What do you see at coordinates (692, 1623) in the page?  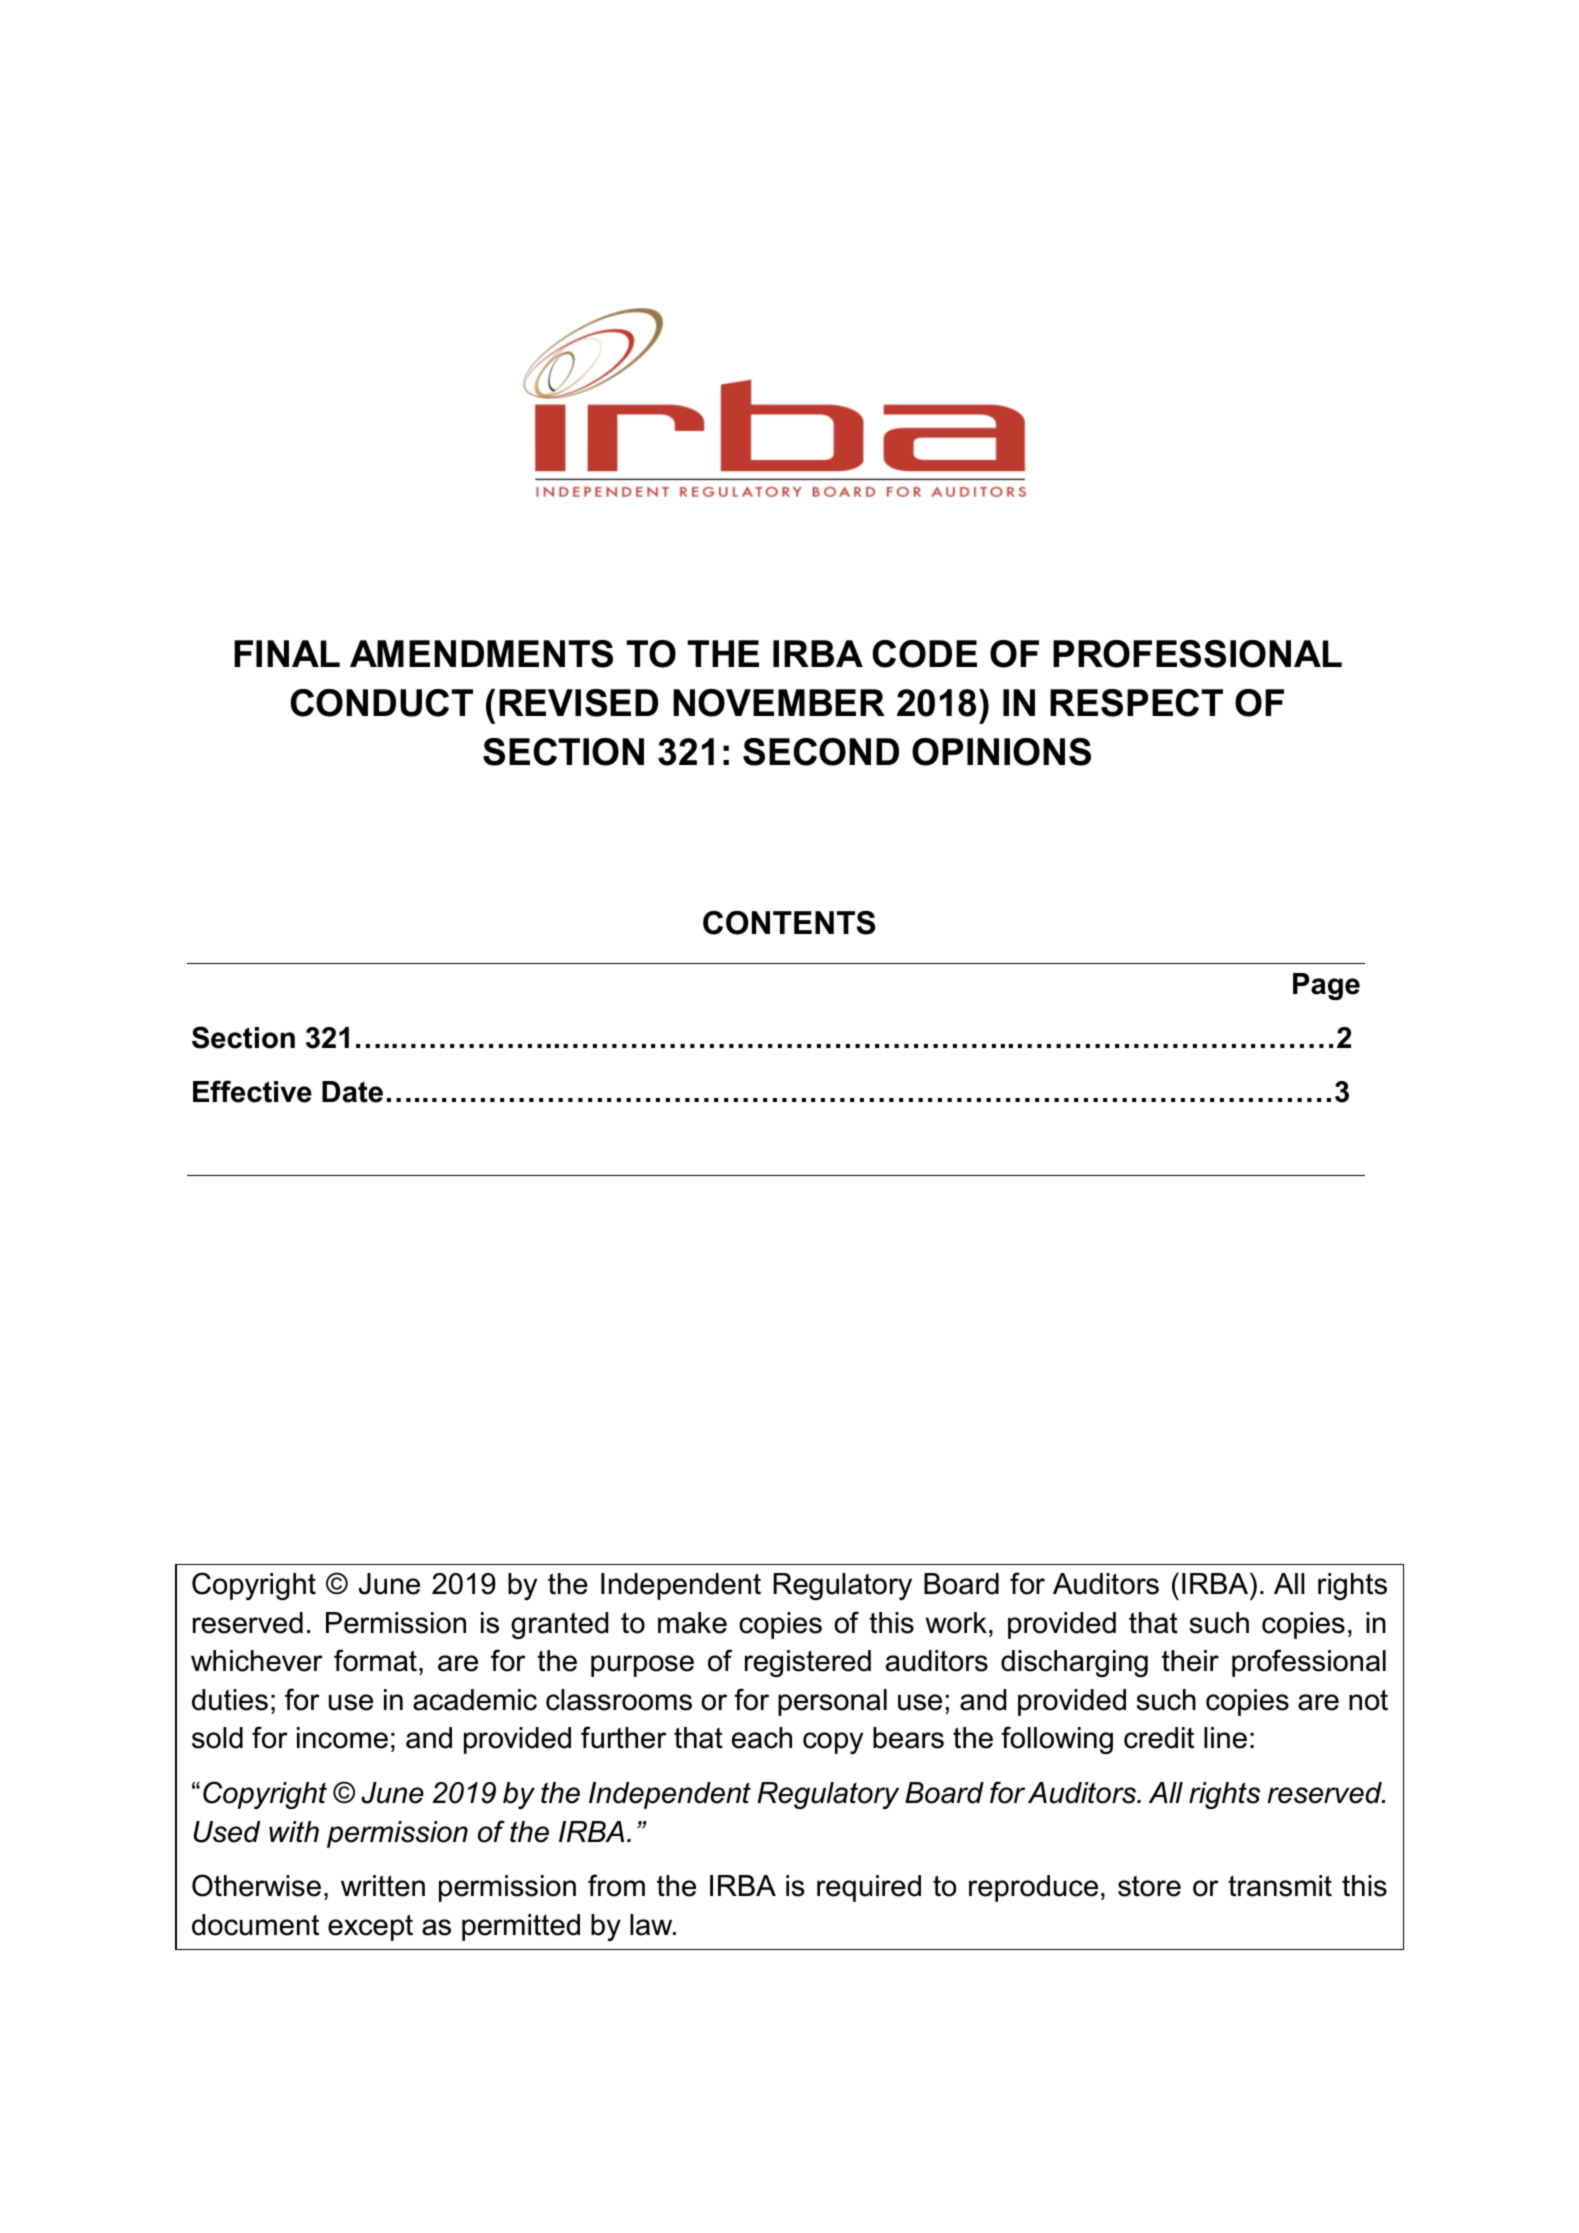 I see `make` at bounding box center [692, 1623].
